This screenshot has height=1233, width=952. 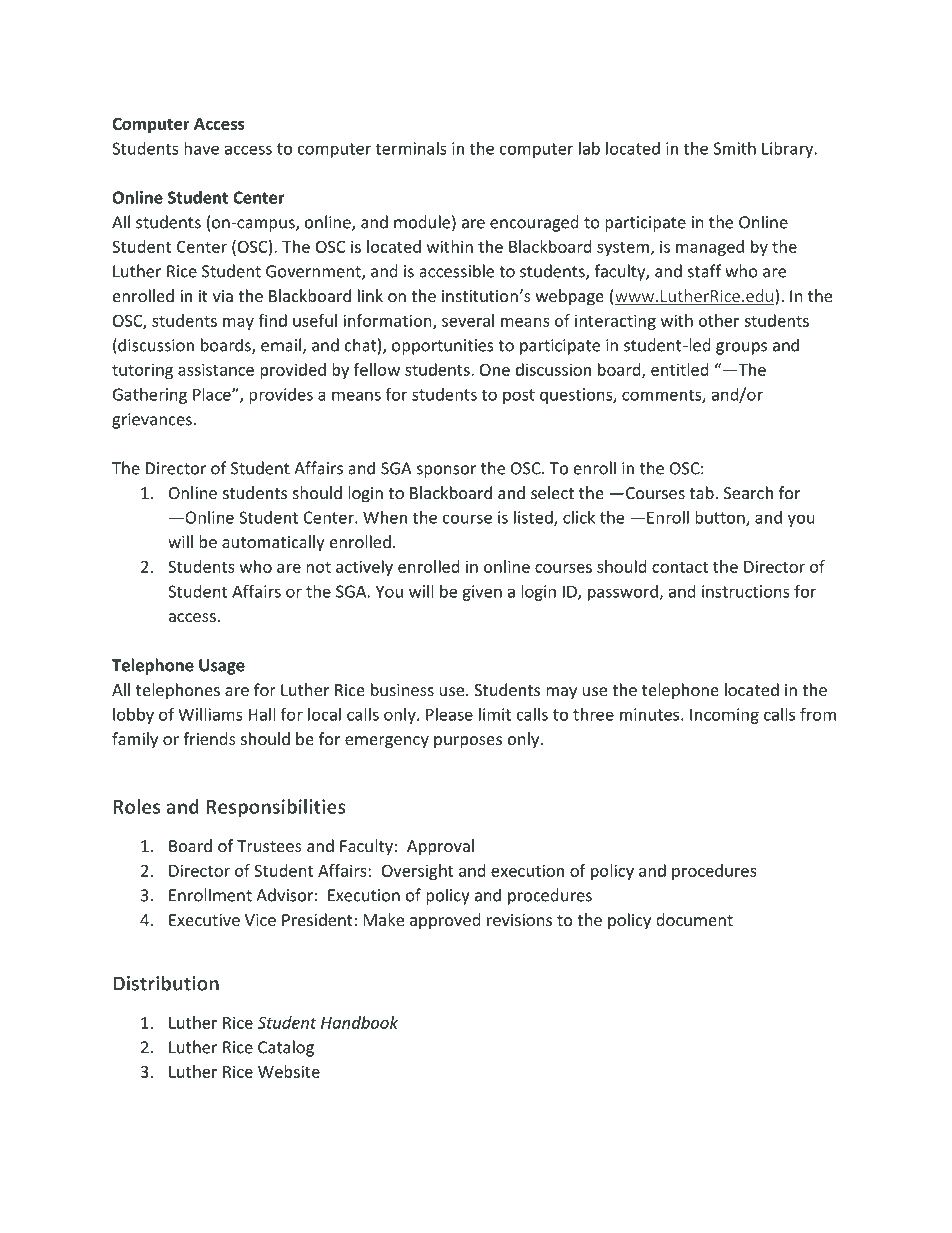 What do you see at coordinates (201, 148) in the screenshot?
I see `have` at bounding box center [201, 148].
